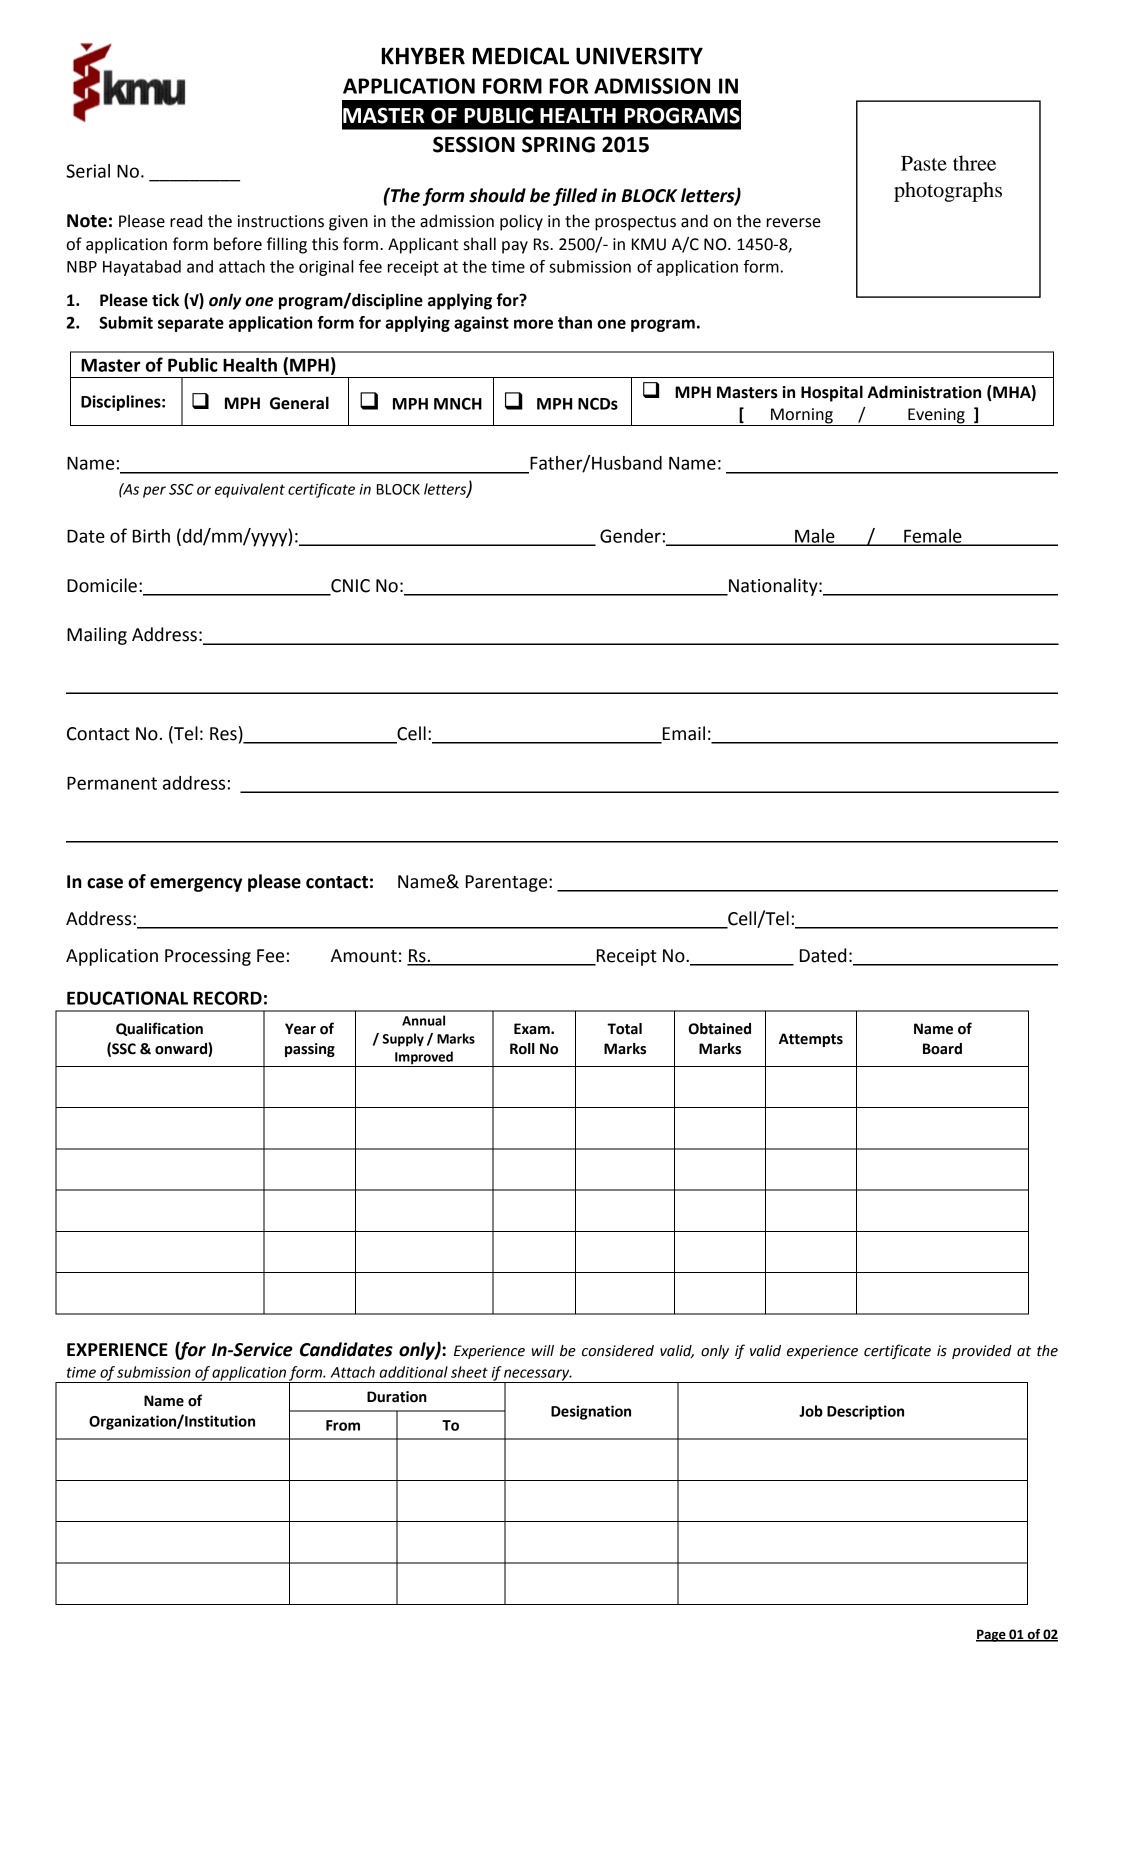  What do you see at coordinates (558, 144) in the screenshot?
I see `SPRING` at bounding box center [558, 144].
